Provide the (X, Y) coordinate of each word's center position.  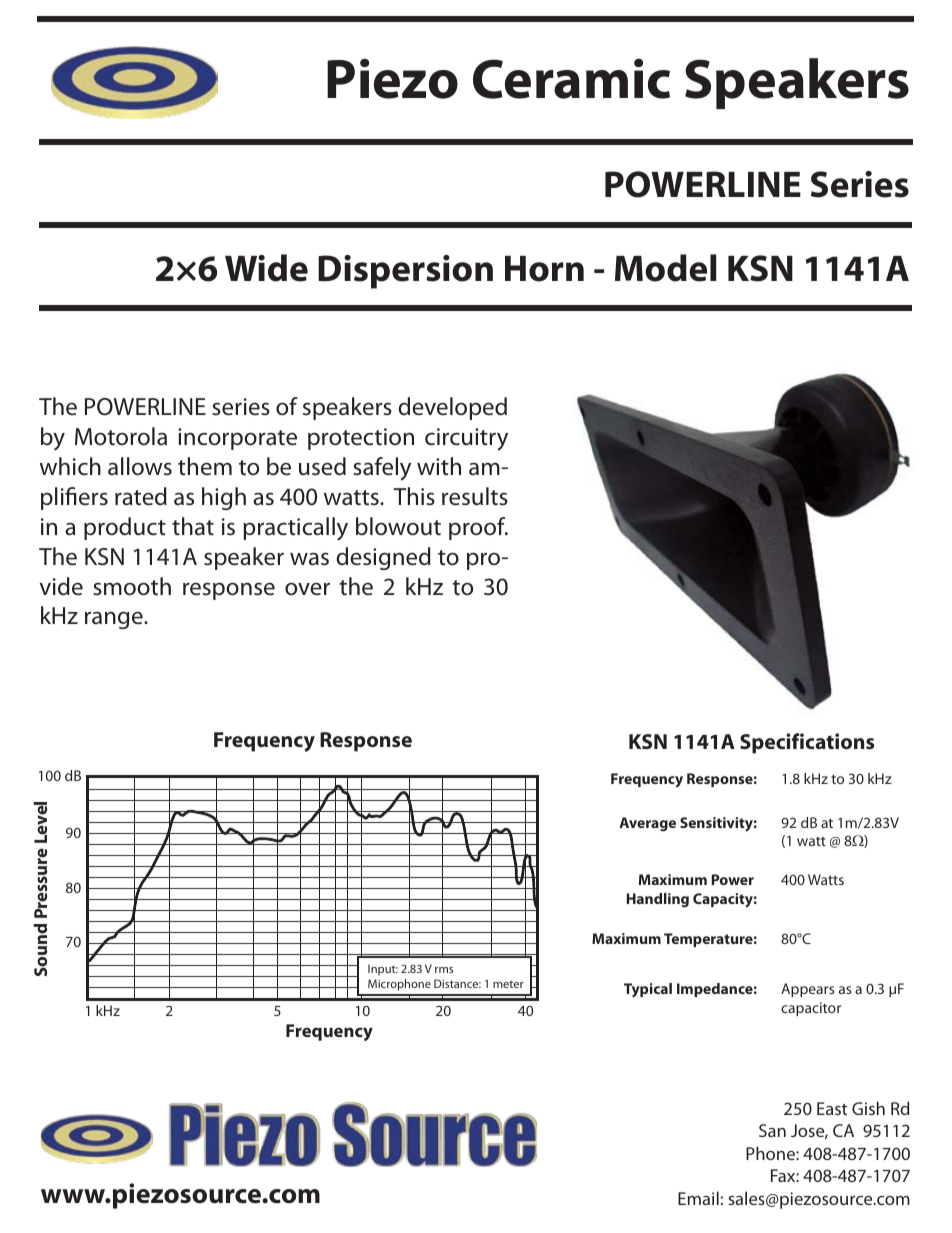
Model (665, 268)
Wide (266, 268)
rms (444, 970)
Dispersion (405, 272)
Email (698, 1198)
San (772, 1130)
